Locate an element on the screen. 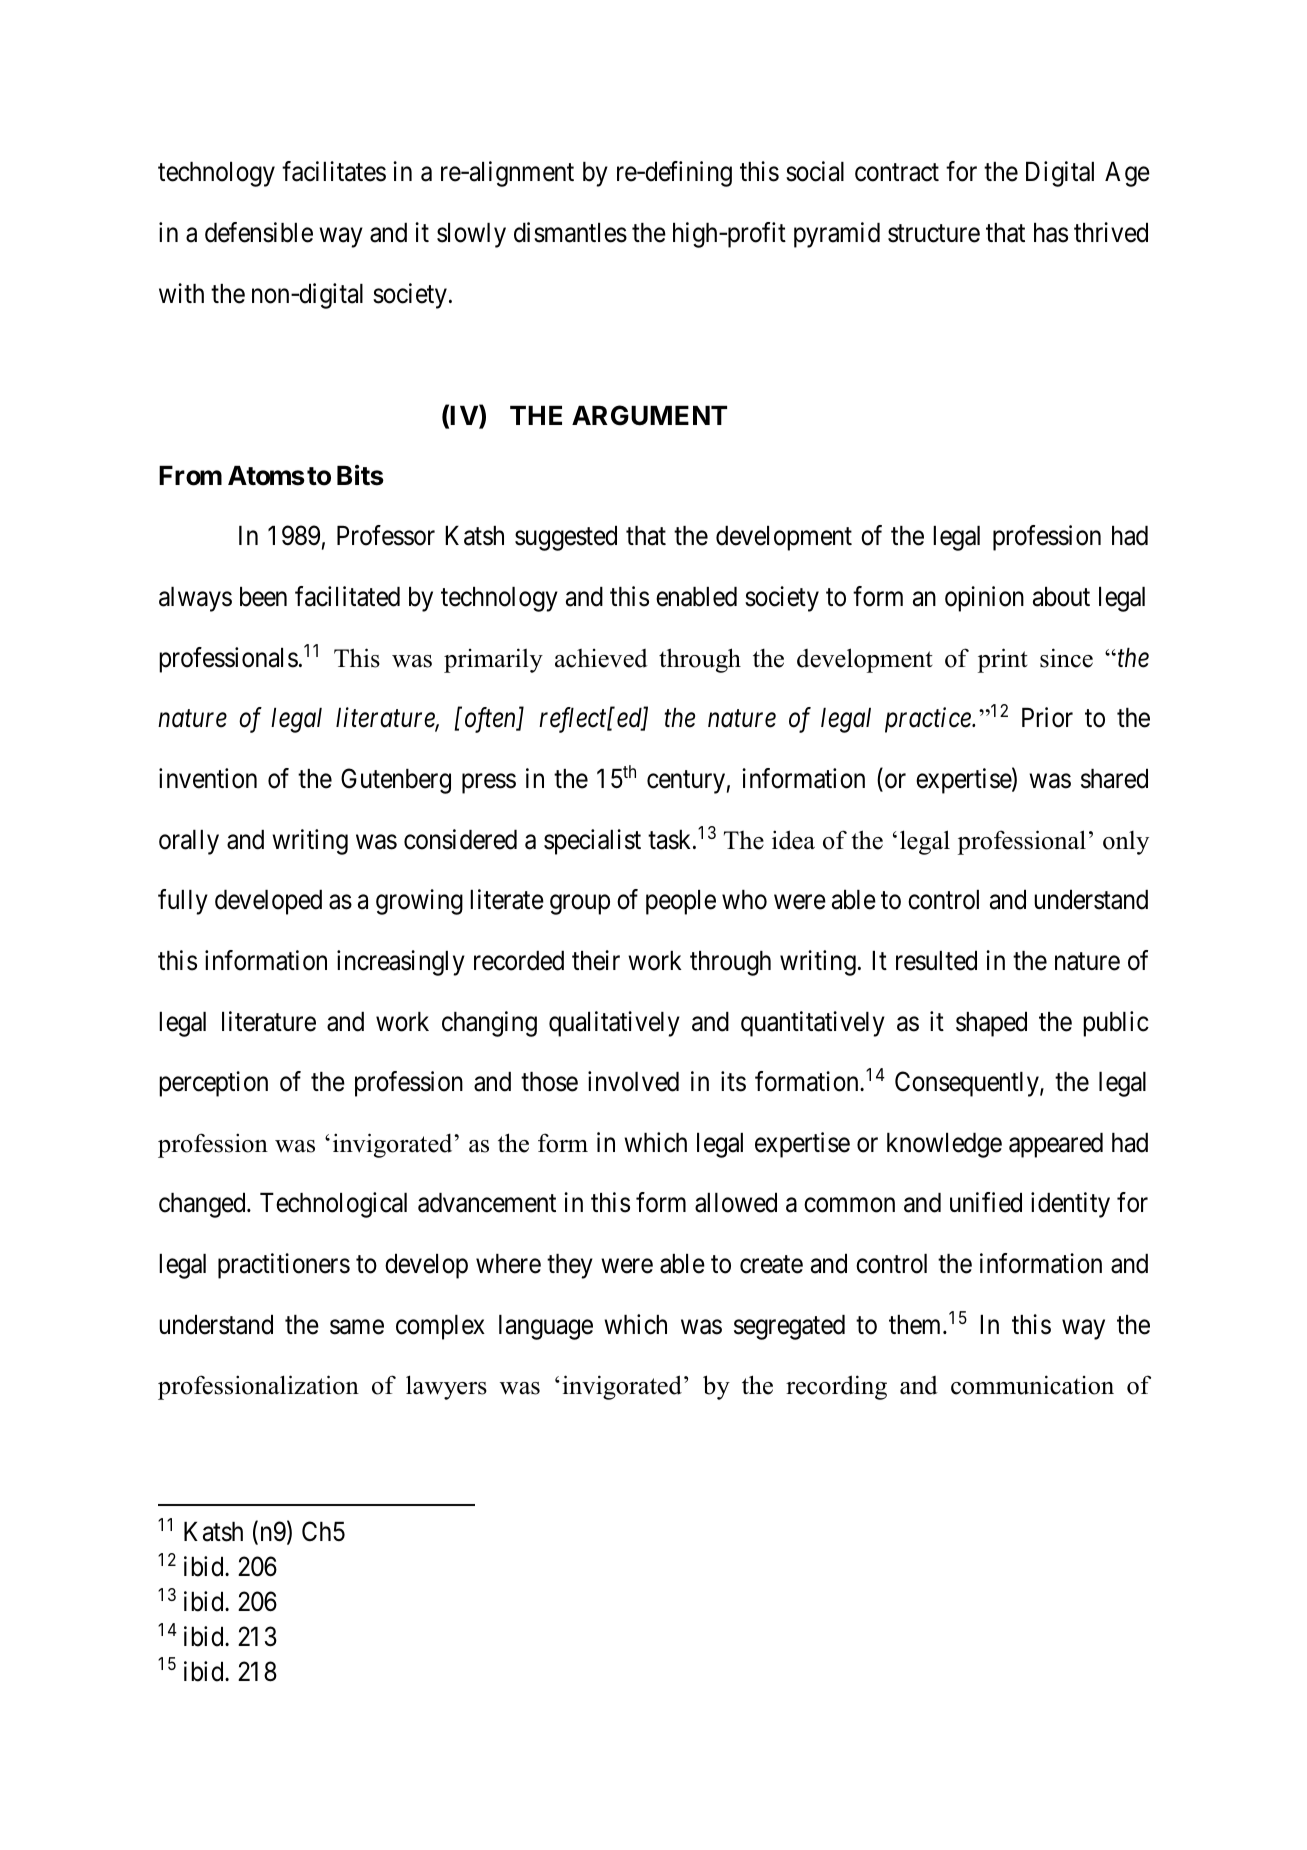 The height and width of the screenshot is (1850, 1307). language is located at coordinates (546, 1327).
